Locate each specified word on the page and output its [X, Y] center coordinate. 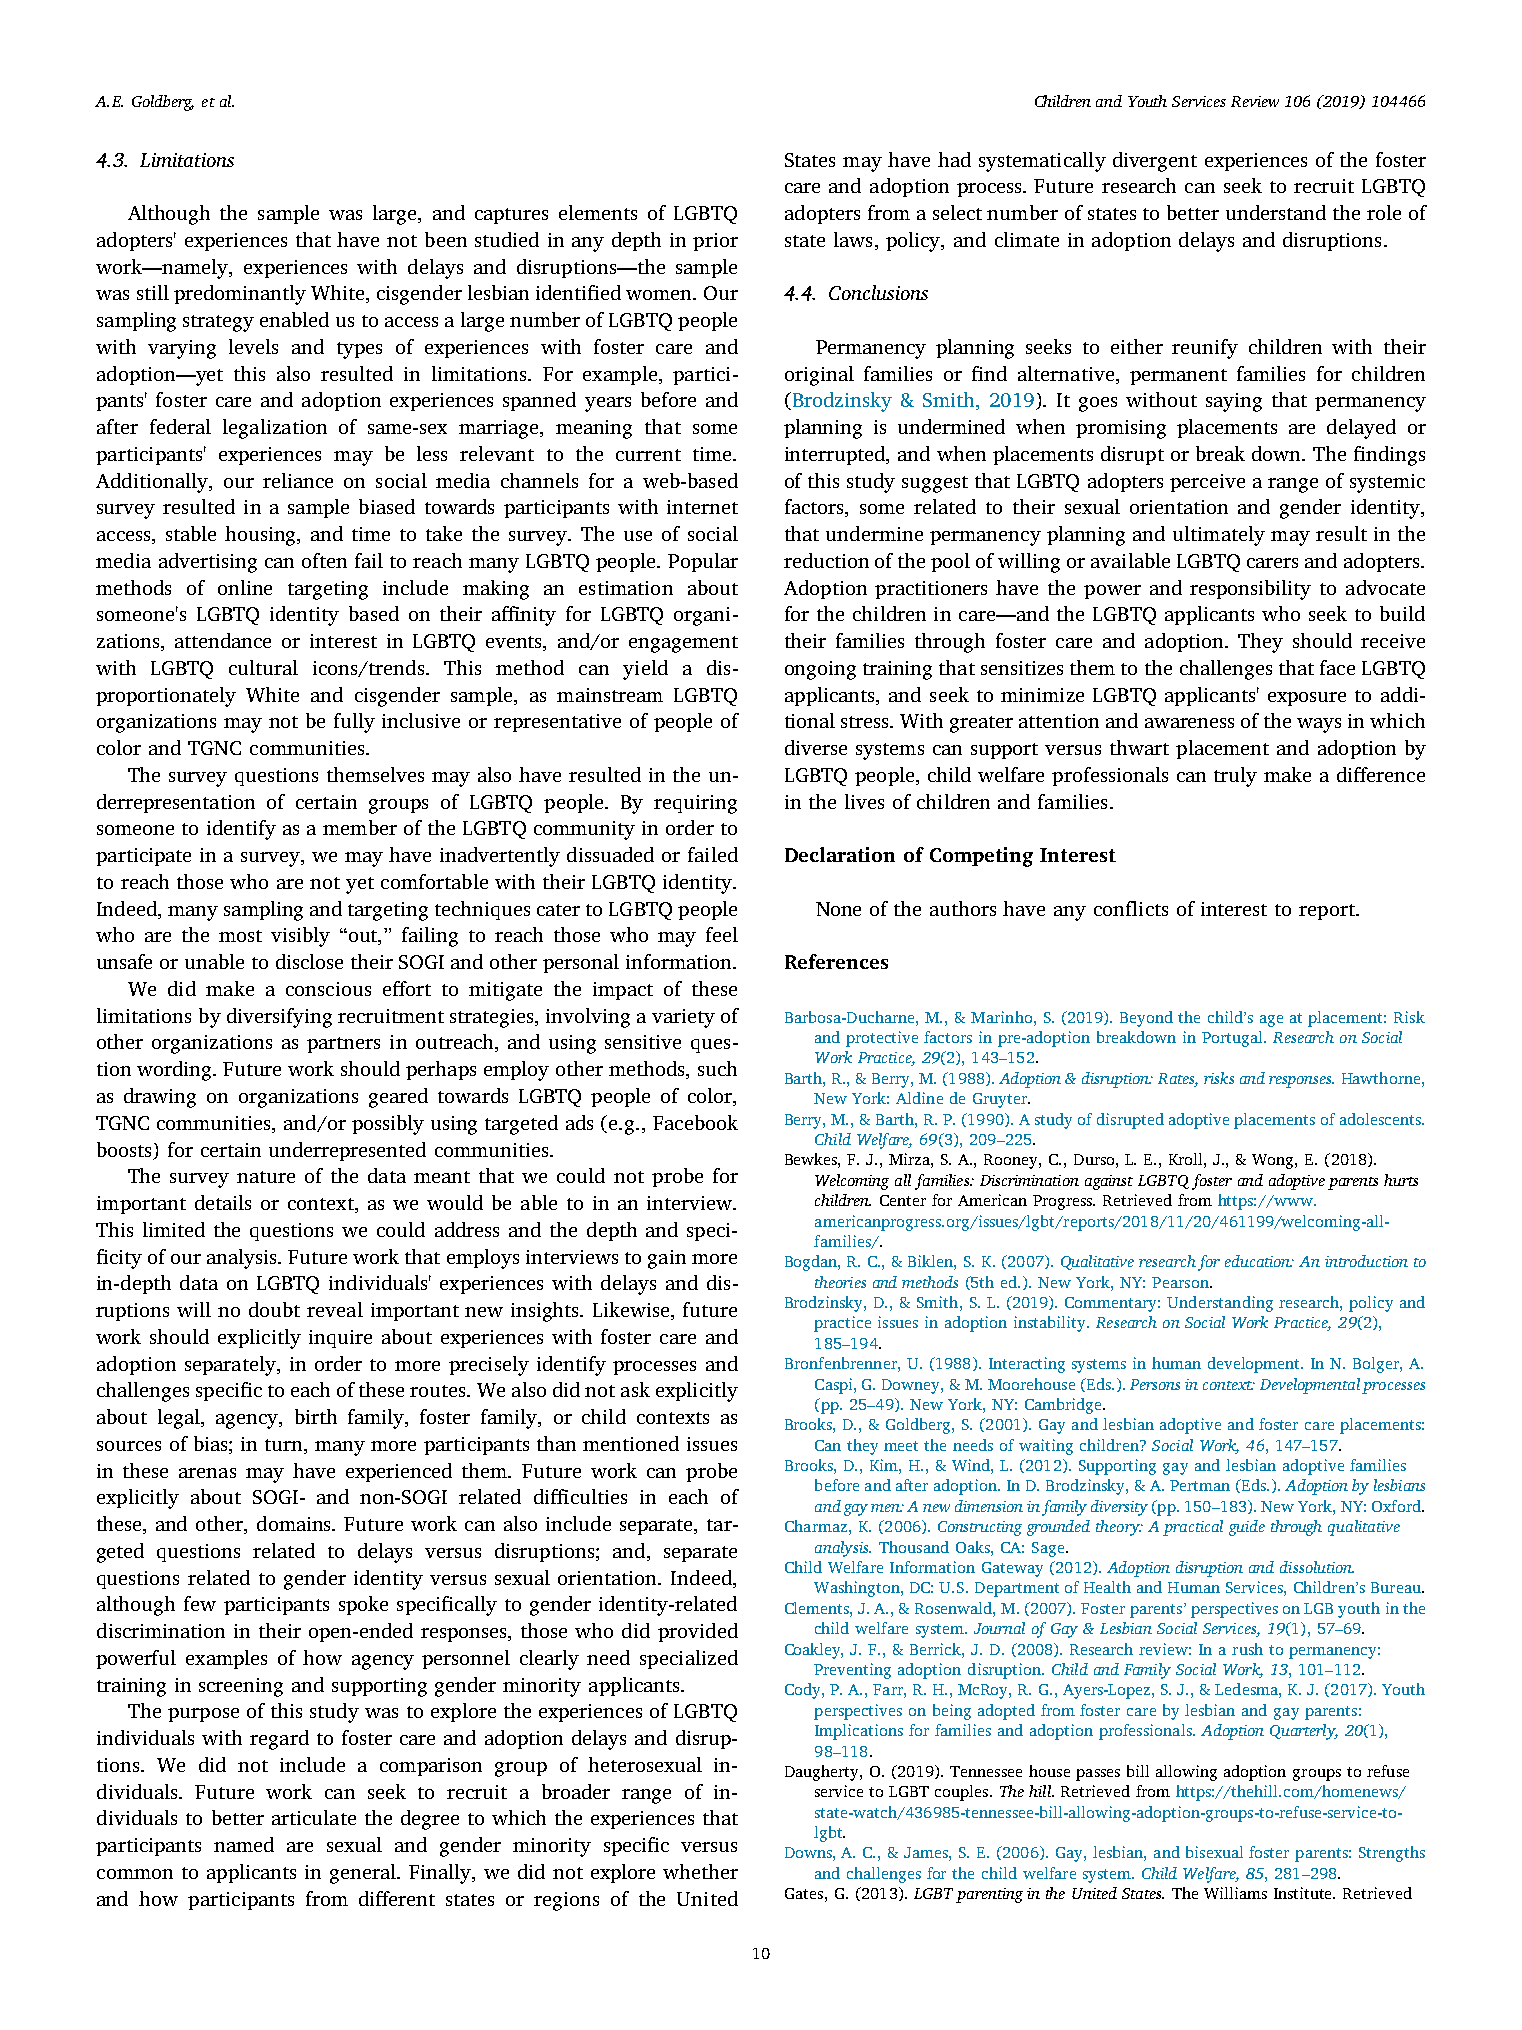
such [717, 1068]
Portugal [1233, 1039]
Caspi [835, 1386]
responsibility [1250, 590]
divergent [1155, 162]
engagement [683, 644]
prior [715, 242]
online [245, 587]
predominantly [240, 295]
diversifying [279, 1018]
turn [285, 1445]
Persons [1155, 1384]
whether [700, 1871]
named [244, 1844]
